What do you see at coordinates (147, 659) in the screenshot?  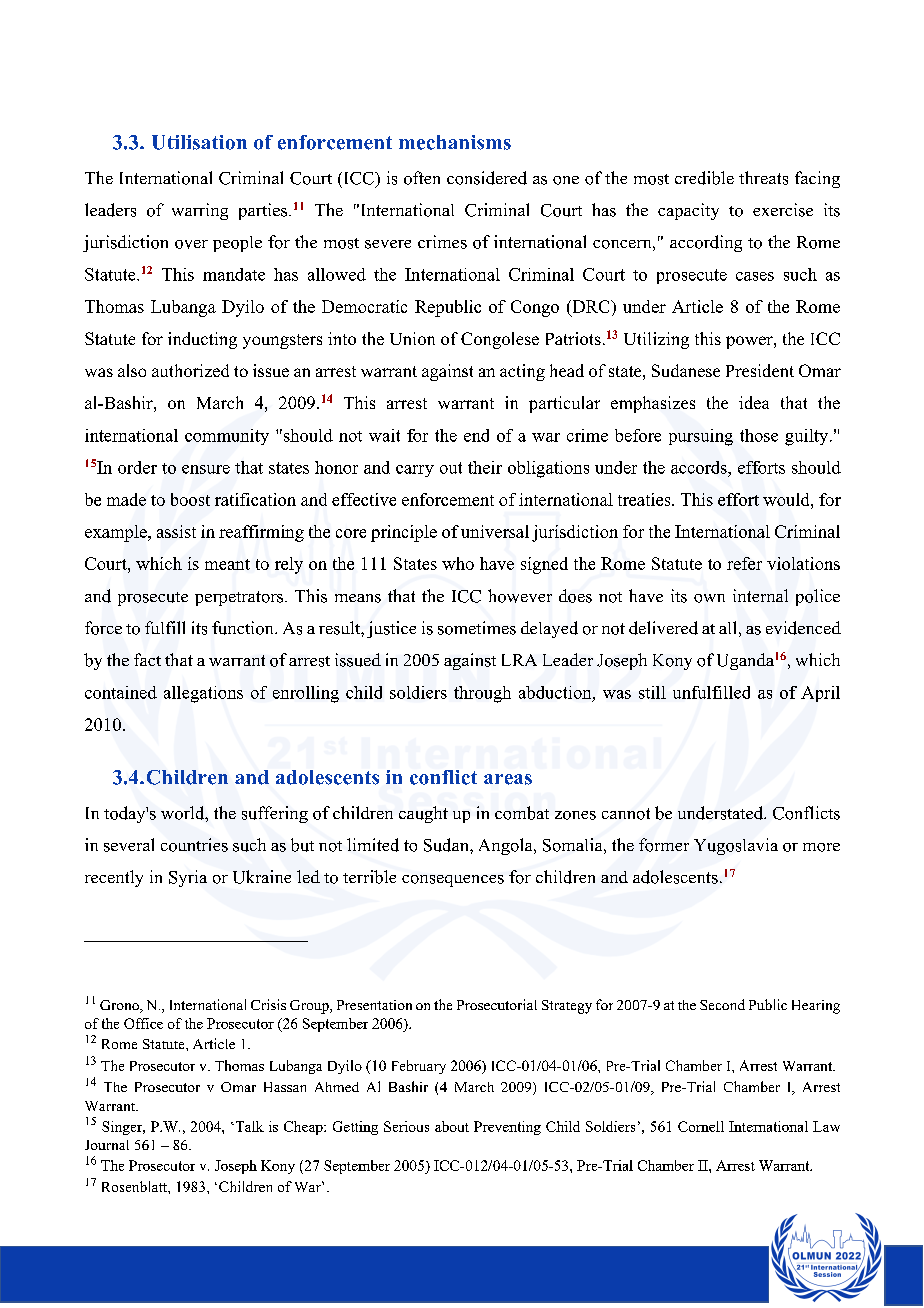 I see `fact` at bounding box center [147, 659].
